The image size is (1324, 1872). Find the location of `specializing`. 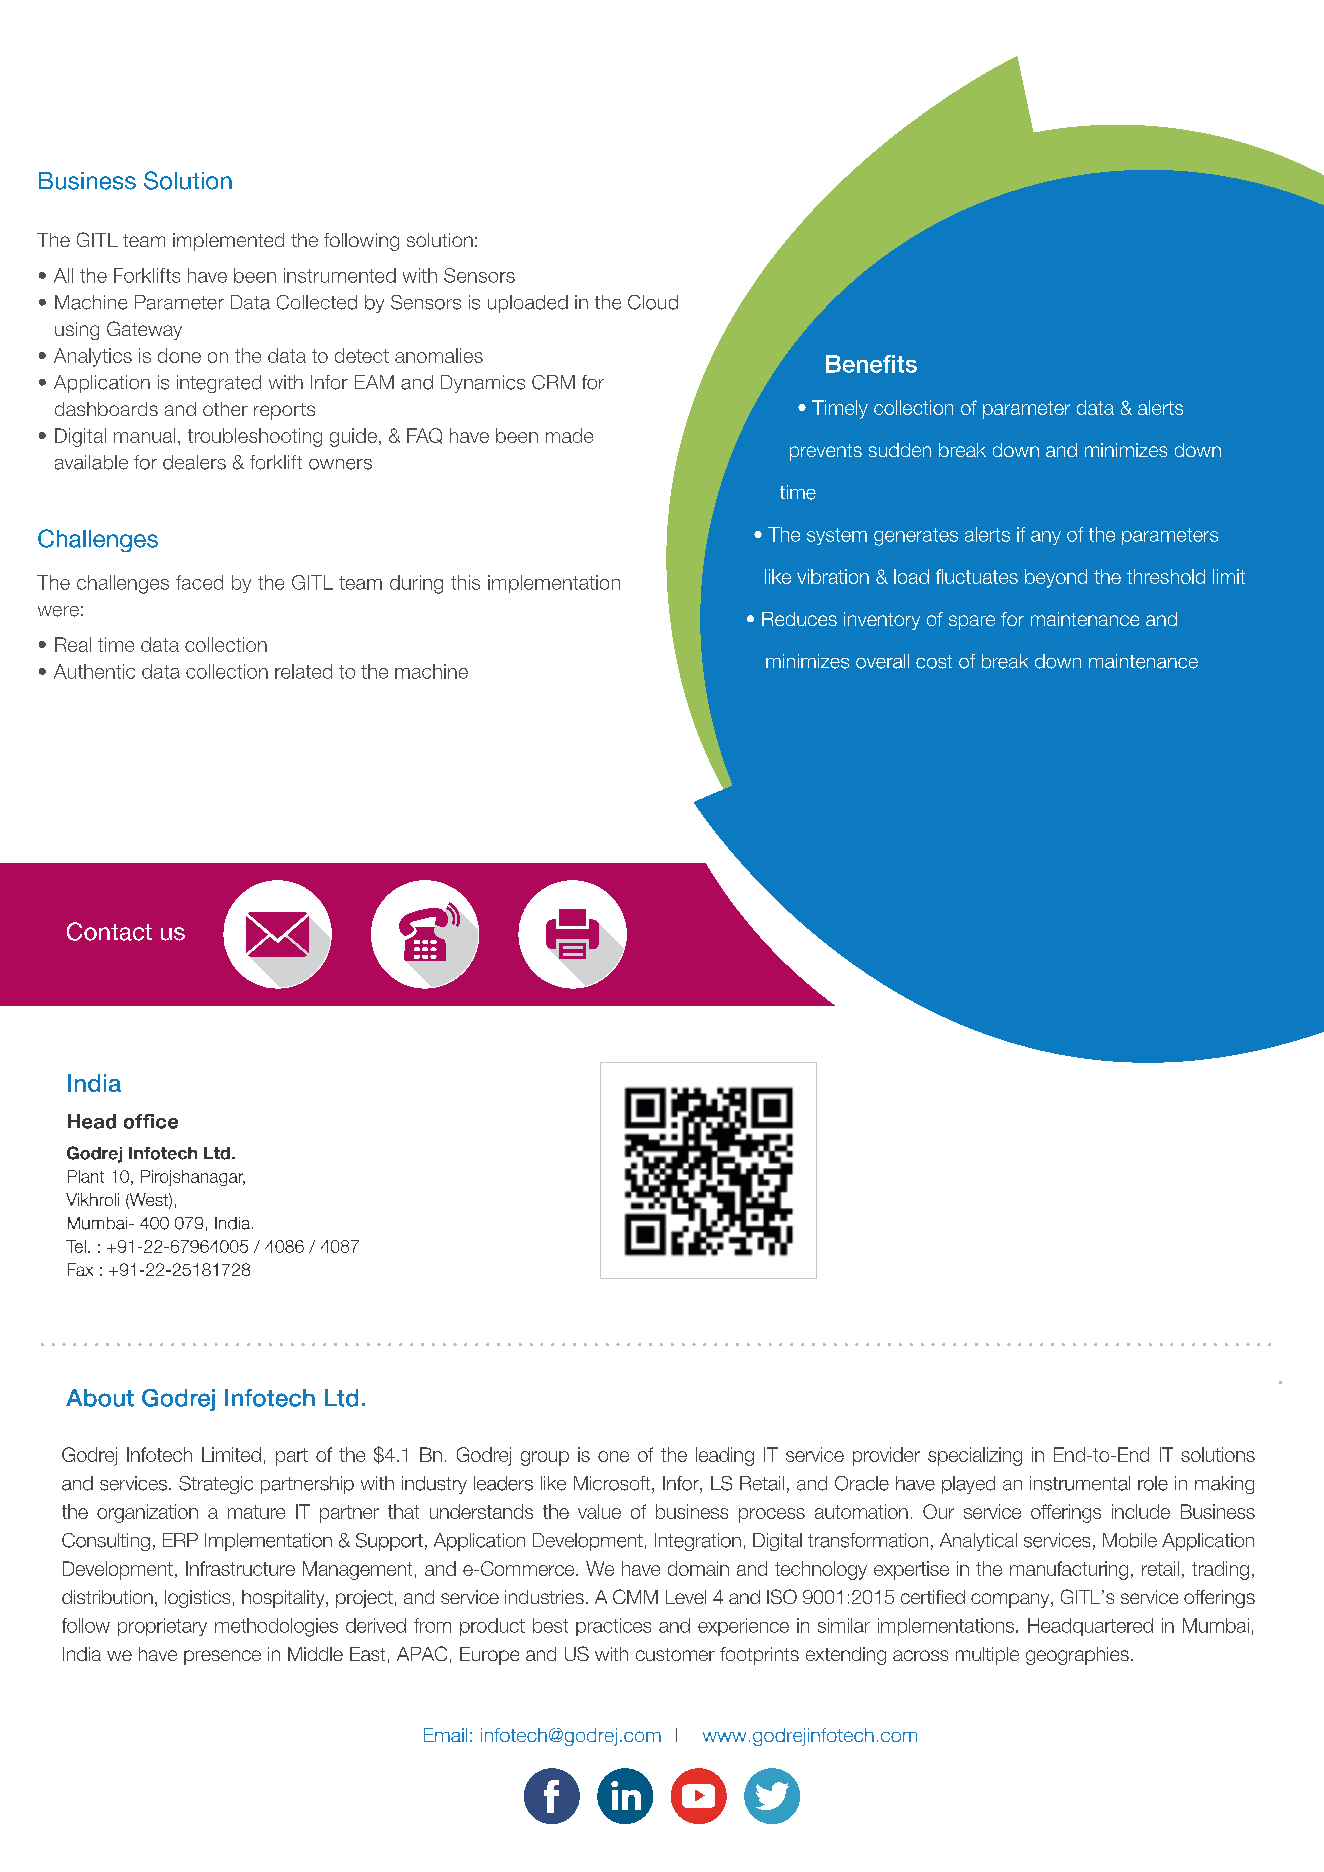

specializing is located at coordinates (975, 1456).
